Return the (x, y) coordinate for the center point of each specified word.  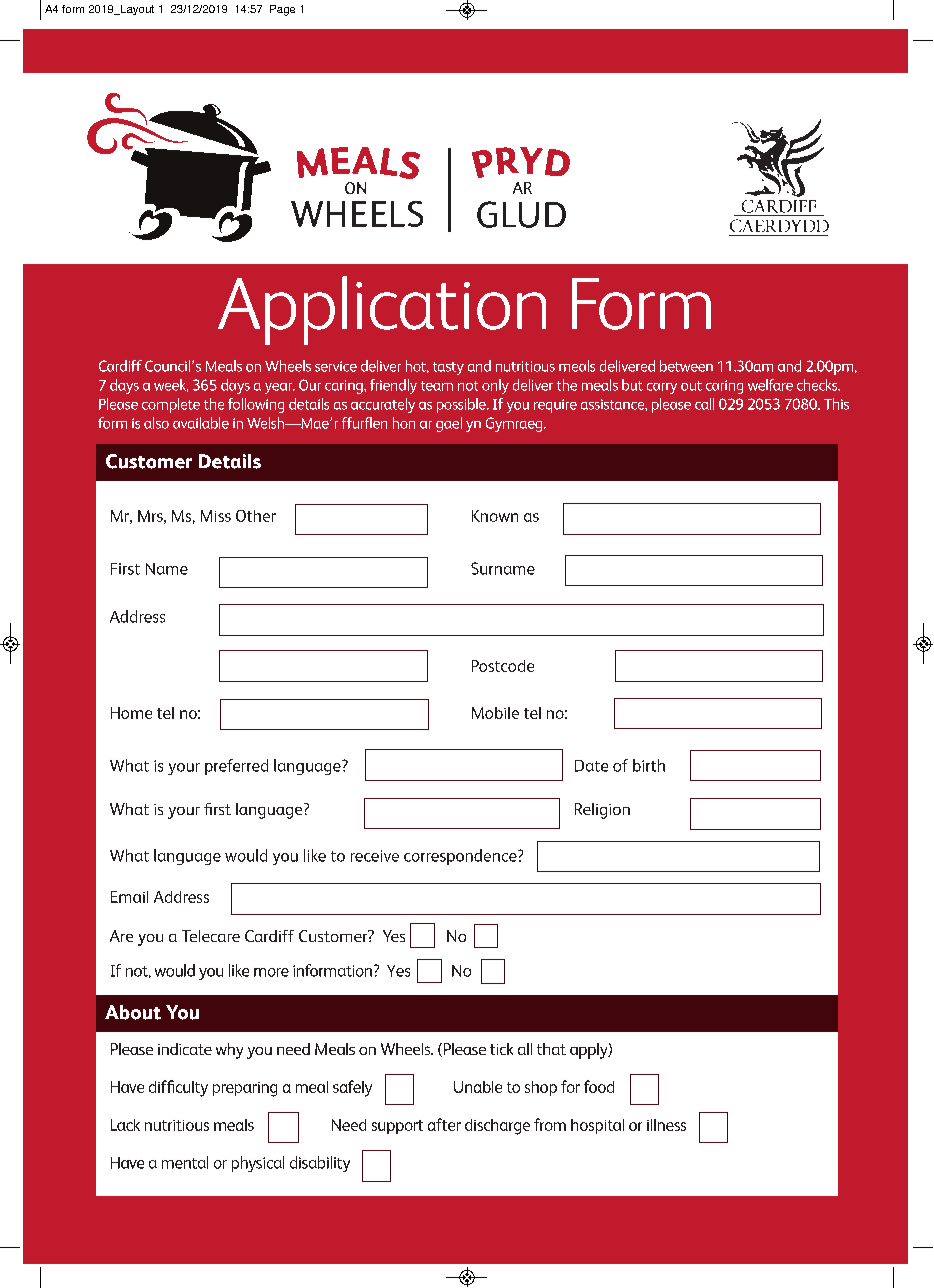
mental (185, 1162)
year (280, 388)
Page (282, 10)
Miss (216, 516)
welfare (770, 385)
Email (129, 897)
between (686, 366)
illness (666, 1125)
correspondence (461, 857)
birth (649, 765)
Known (495, 516)
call (704, 404)
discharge (497, 1127)
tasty (448, 368)
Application (382, 310)
